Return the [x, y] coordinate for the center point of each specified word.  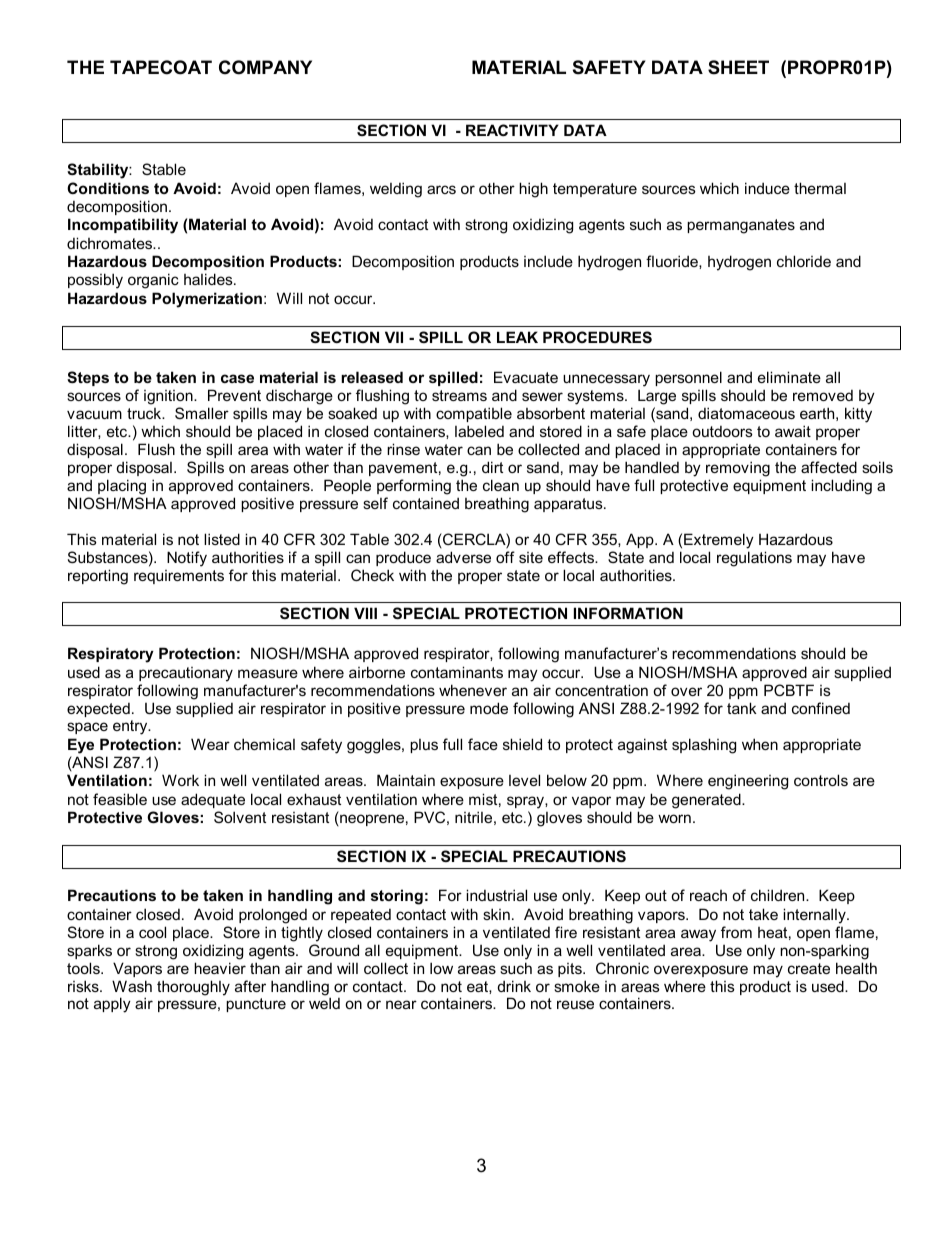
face [483, 744]
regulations [754, 559]
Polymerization [207, 300]
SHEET [738, 67]
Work [180, 780]
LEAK [517, 337]
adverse [463, 557]
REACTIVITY [512, 130]
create [809, 968]
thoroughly [193, 988]
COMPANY [265, 67]
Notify [187, 559]
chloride [804, 261]
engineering [748, 782]
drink [514, 986]
